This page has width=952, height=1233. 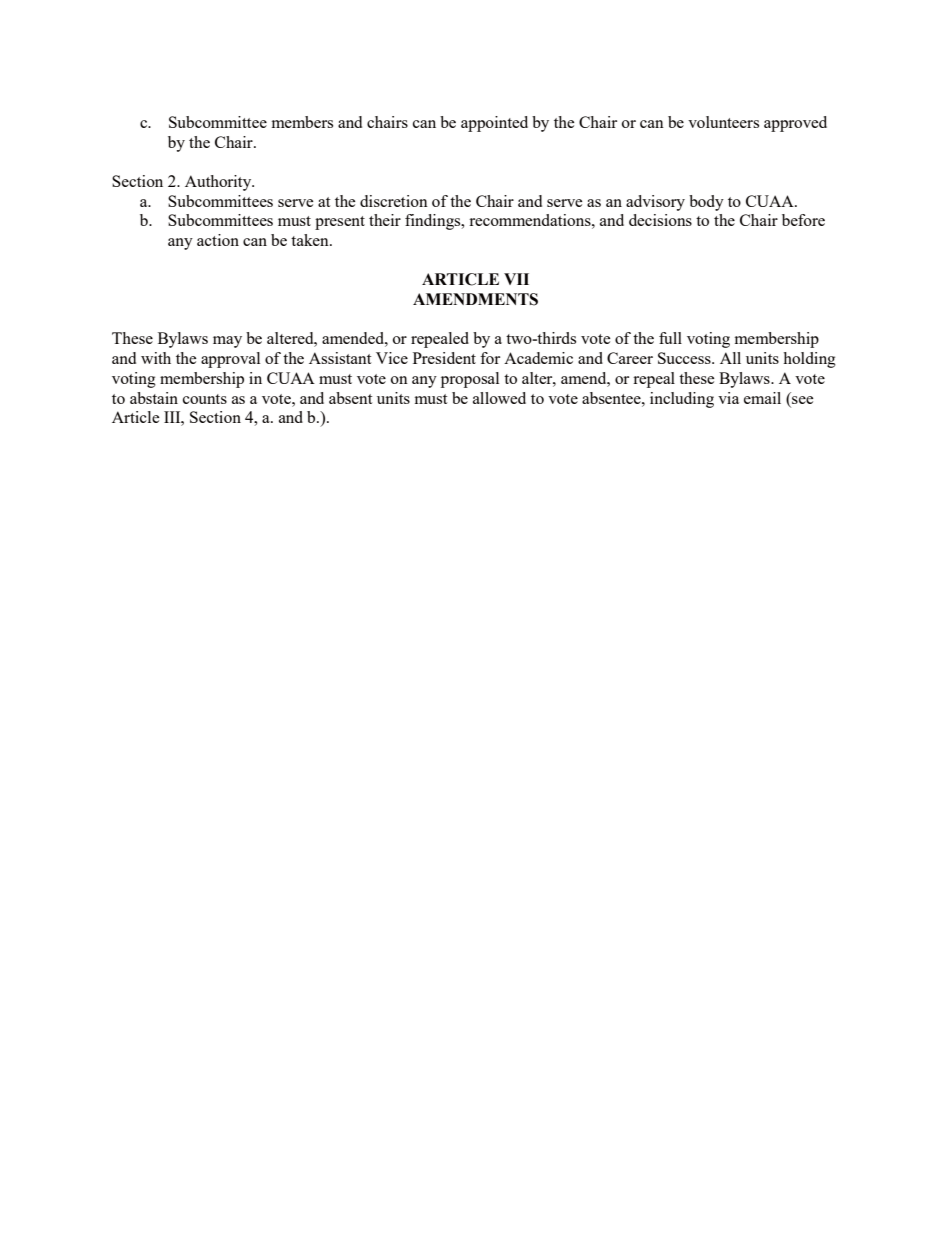 What do you see at coordinates (494, 124) in the page?
I see `appointed` at bounding box center [494, 124].
